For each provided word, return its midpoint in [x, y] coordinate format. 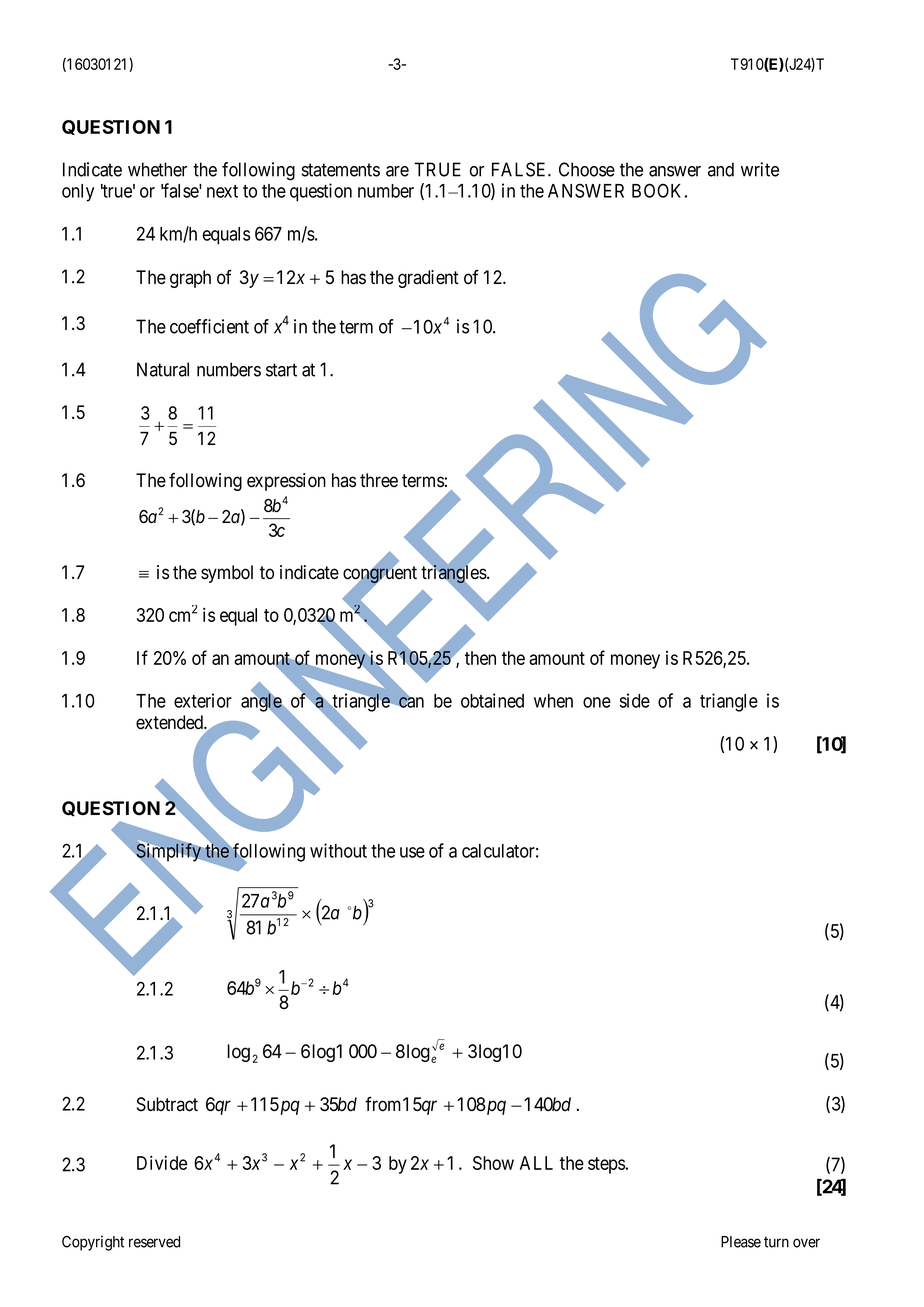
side [634, 700]
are [397, 171]
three [379, 480]
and [721, 169]
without [338, 850]
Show [493, 1163]
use [412, 852]
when [553, 701]
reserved [154, 1242]
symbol [227, 574]
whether [157, 169]
